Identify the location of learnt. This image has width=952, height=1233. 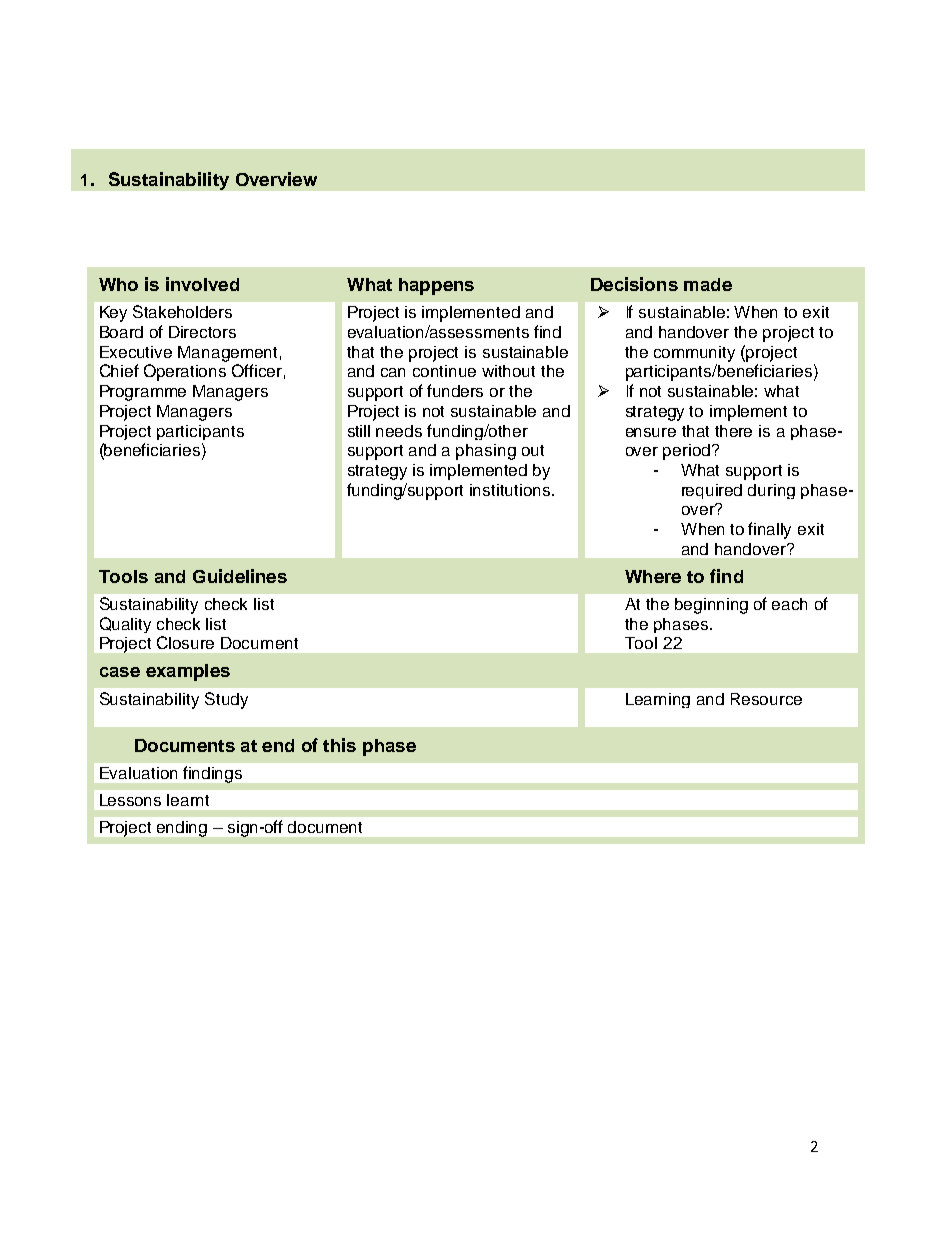
(188, 800).
